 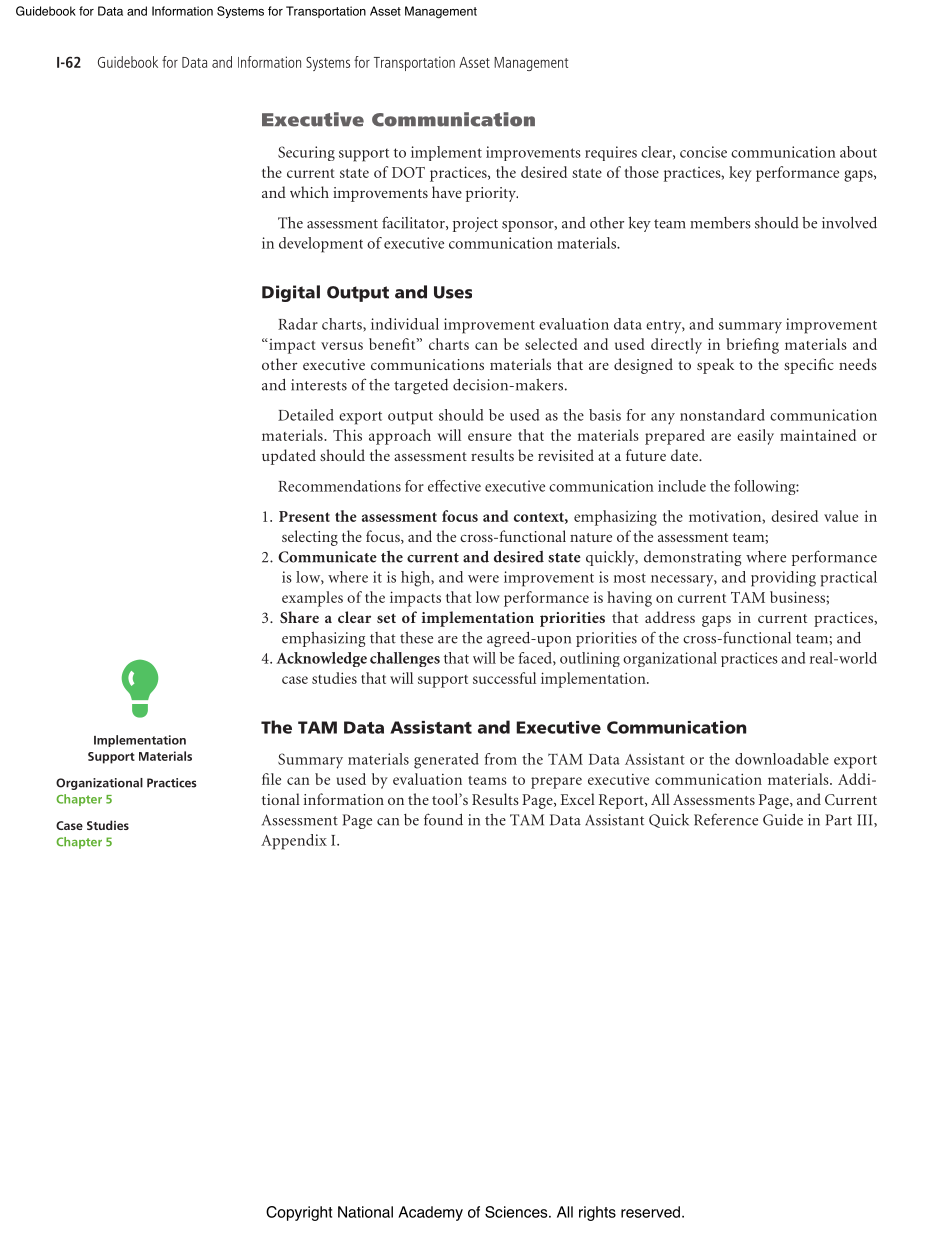 What do you see at coordinates (650, 1212) in the page?
I see `reserved` at bounding box center [650, 1212].
